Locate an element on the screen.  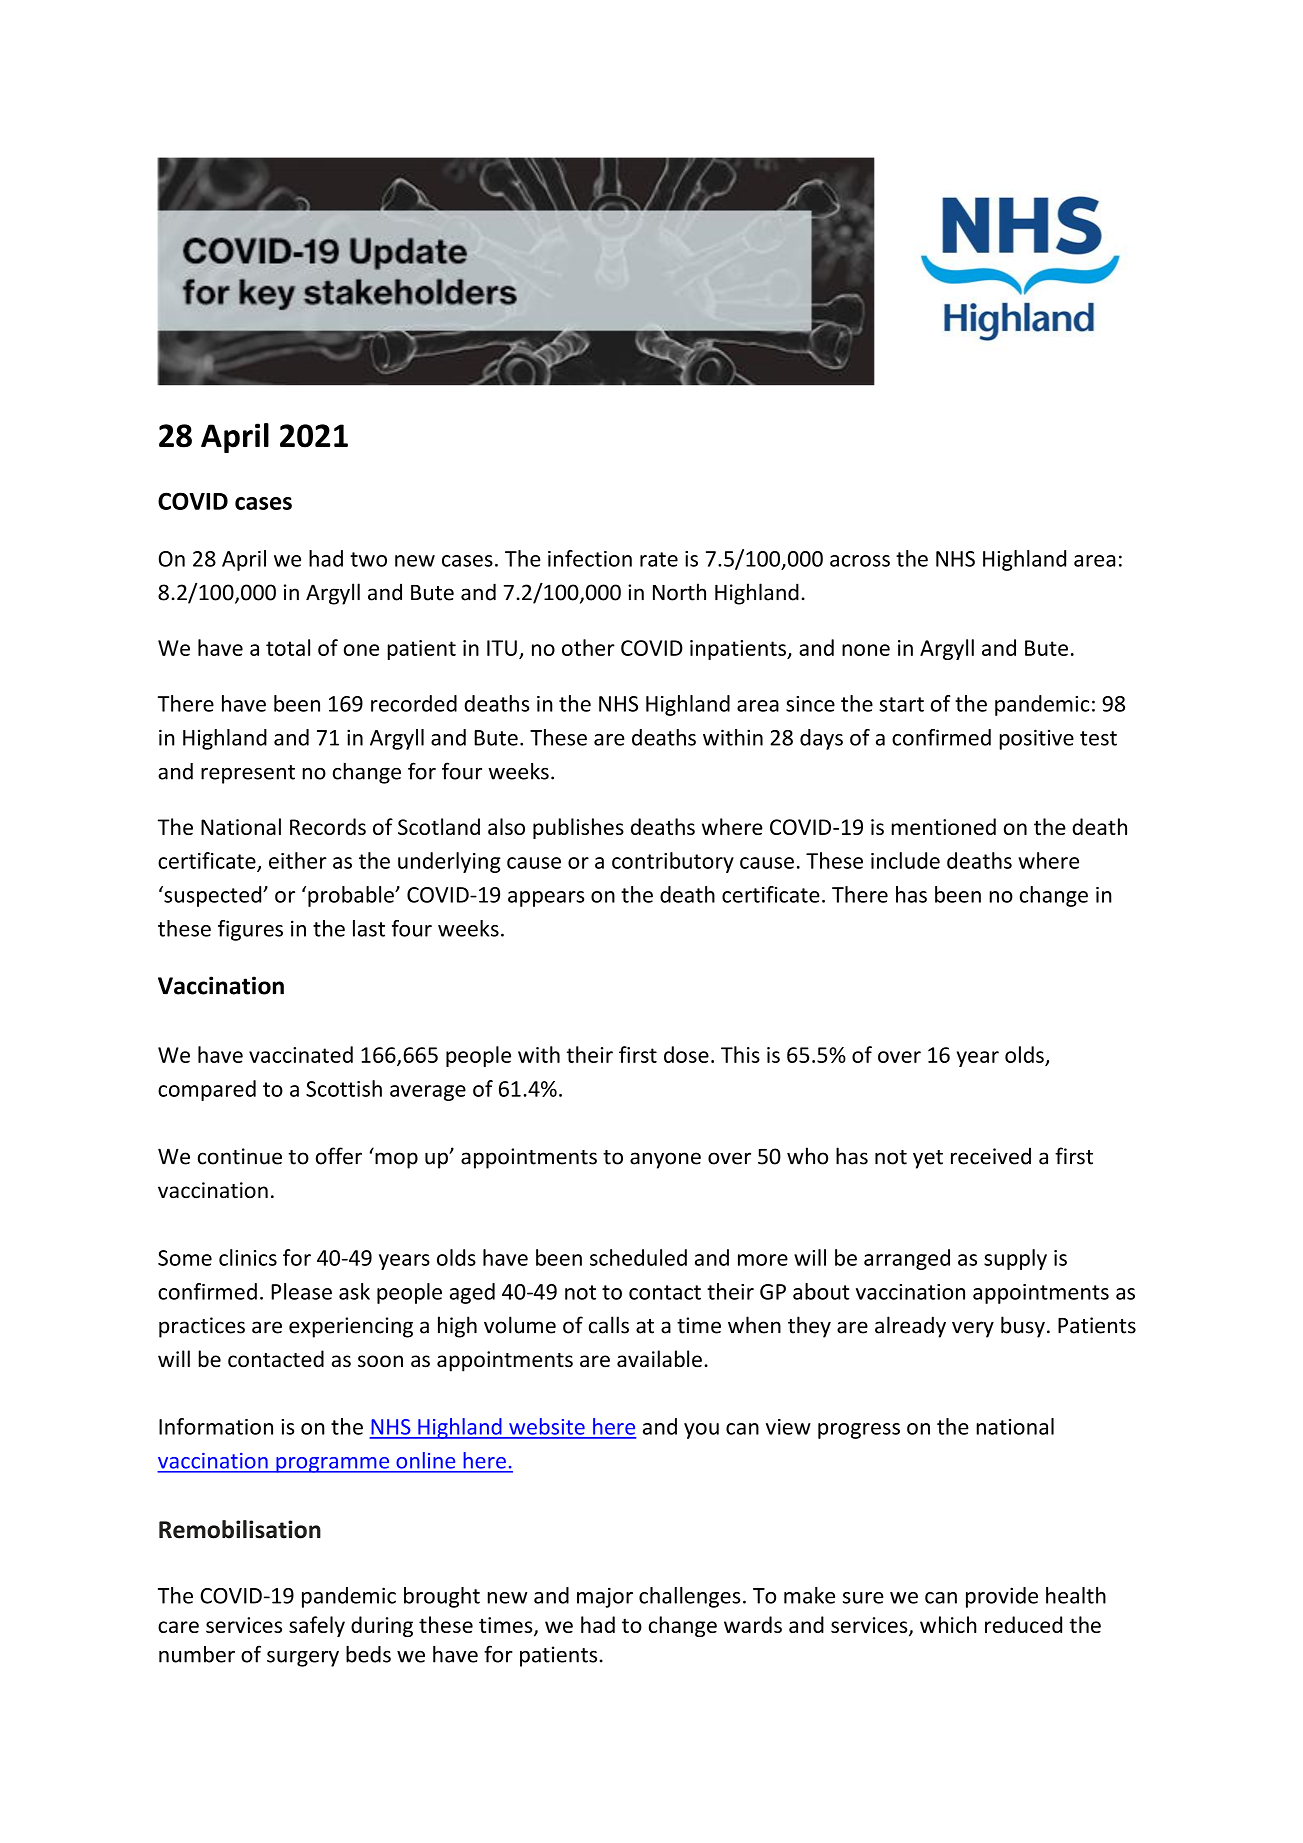
safely is located at coordinates (317, 1626).
